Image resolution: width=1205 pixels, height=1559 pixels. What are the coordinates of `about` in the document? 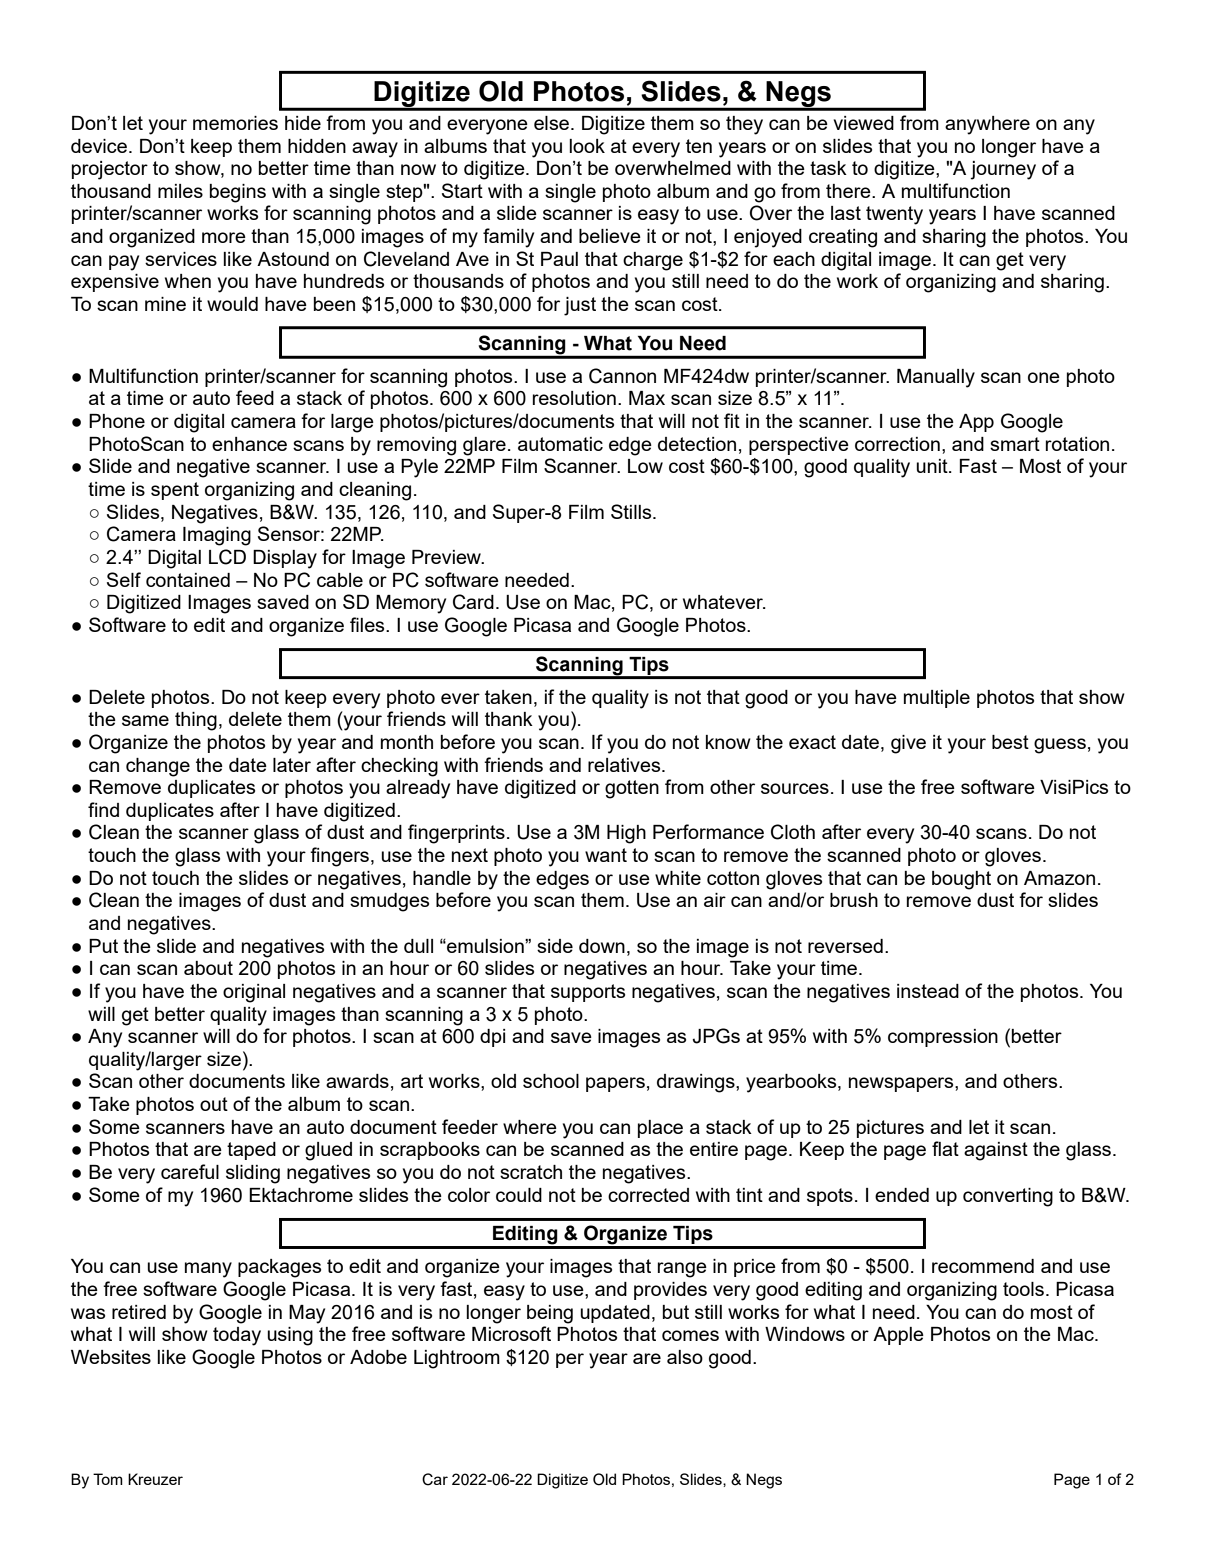 It's located at (208, 968).
